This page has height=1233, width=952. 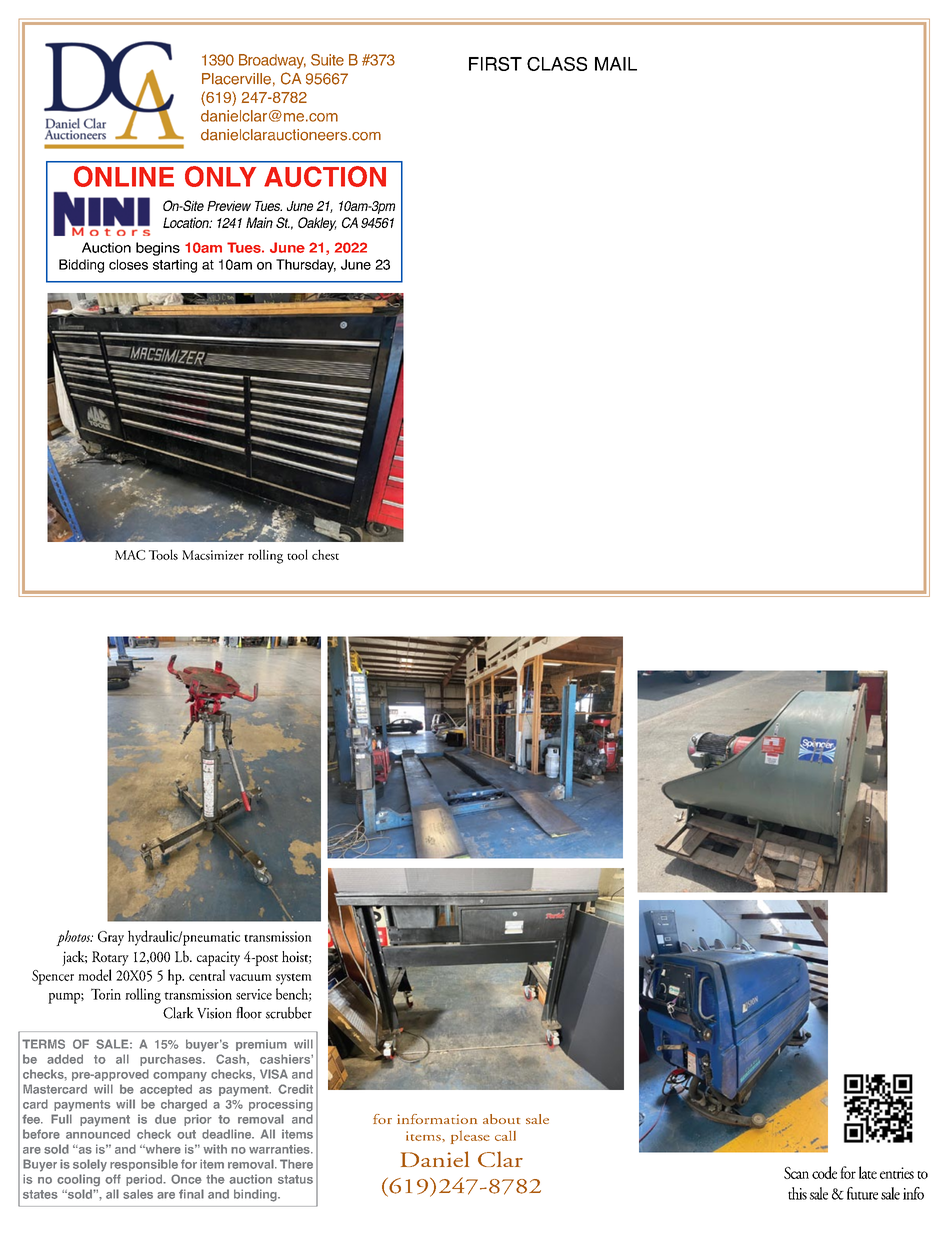 I want to click on code, so click(x=824, y=1172).
